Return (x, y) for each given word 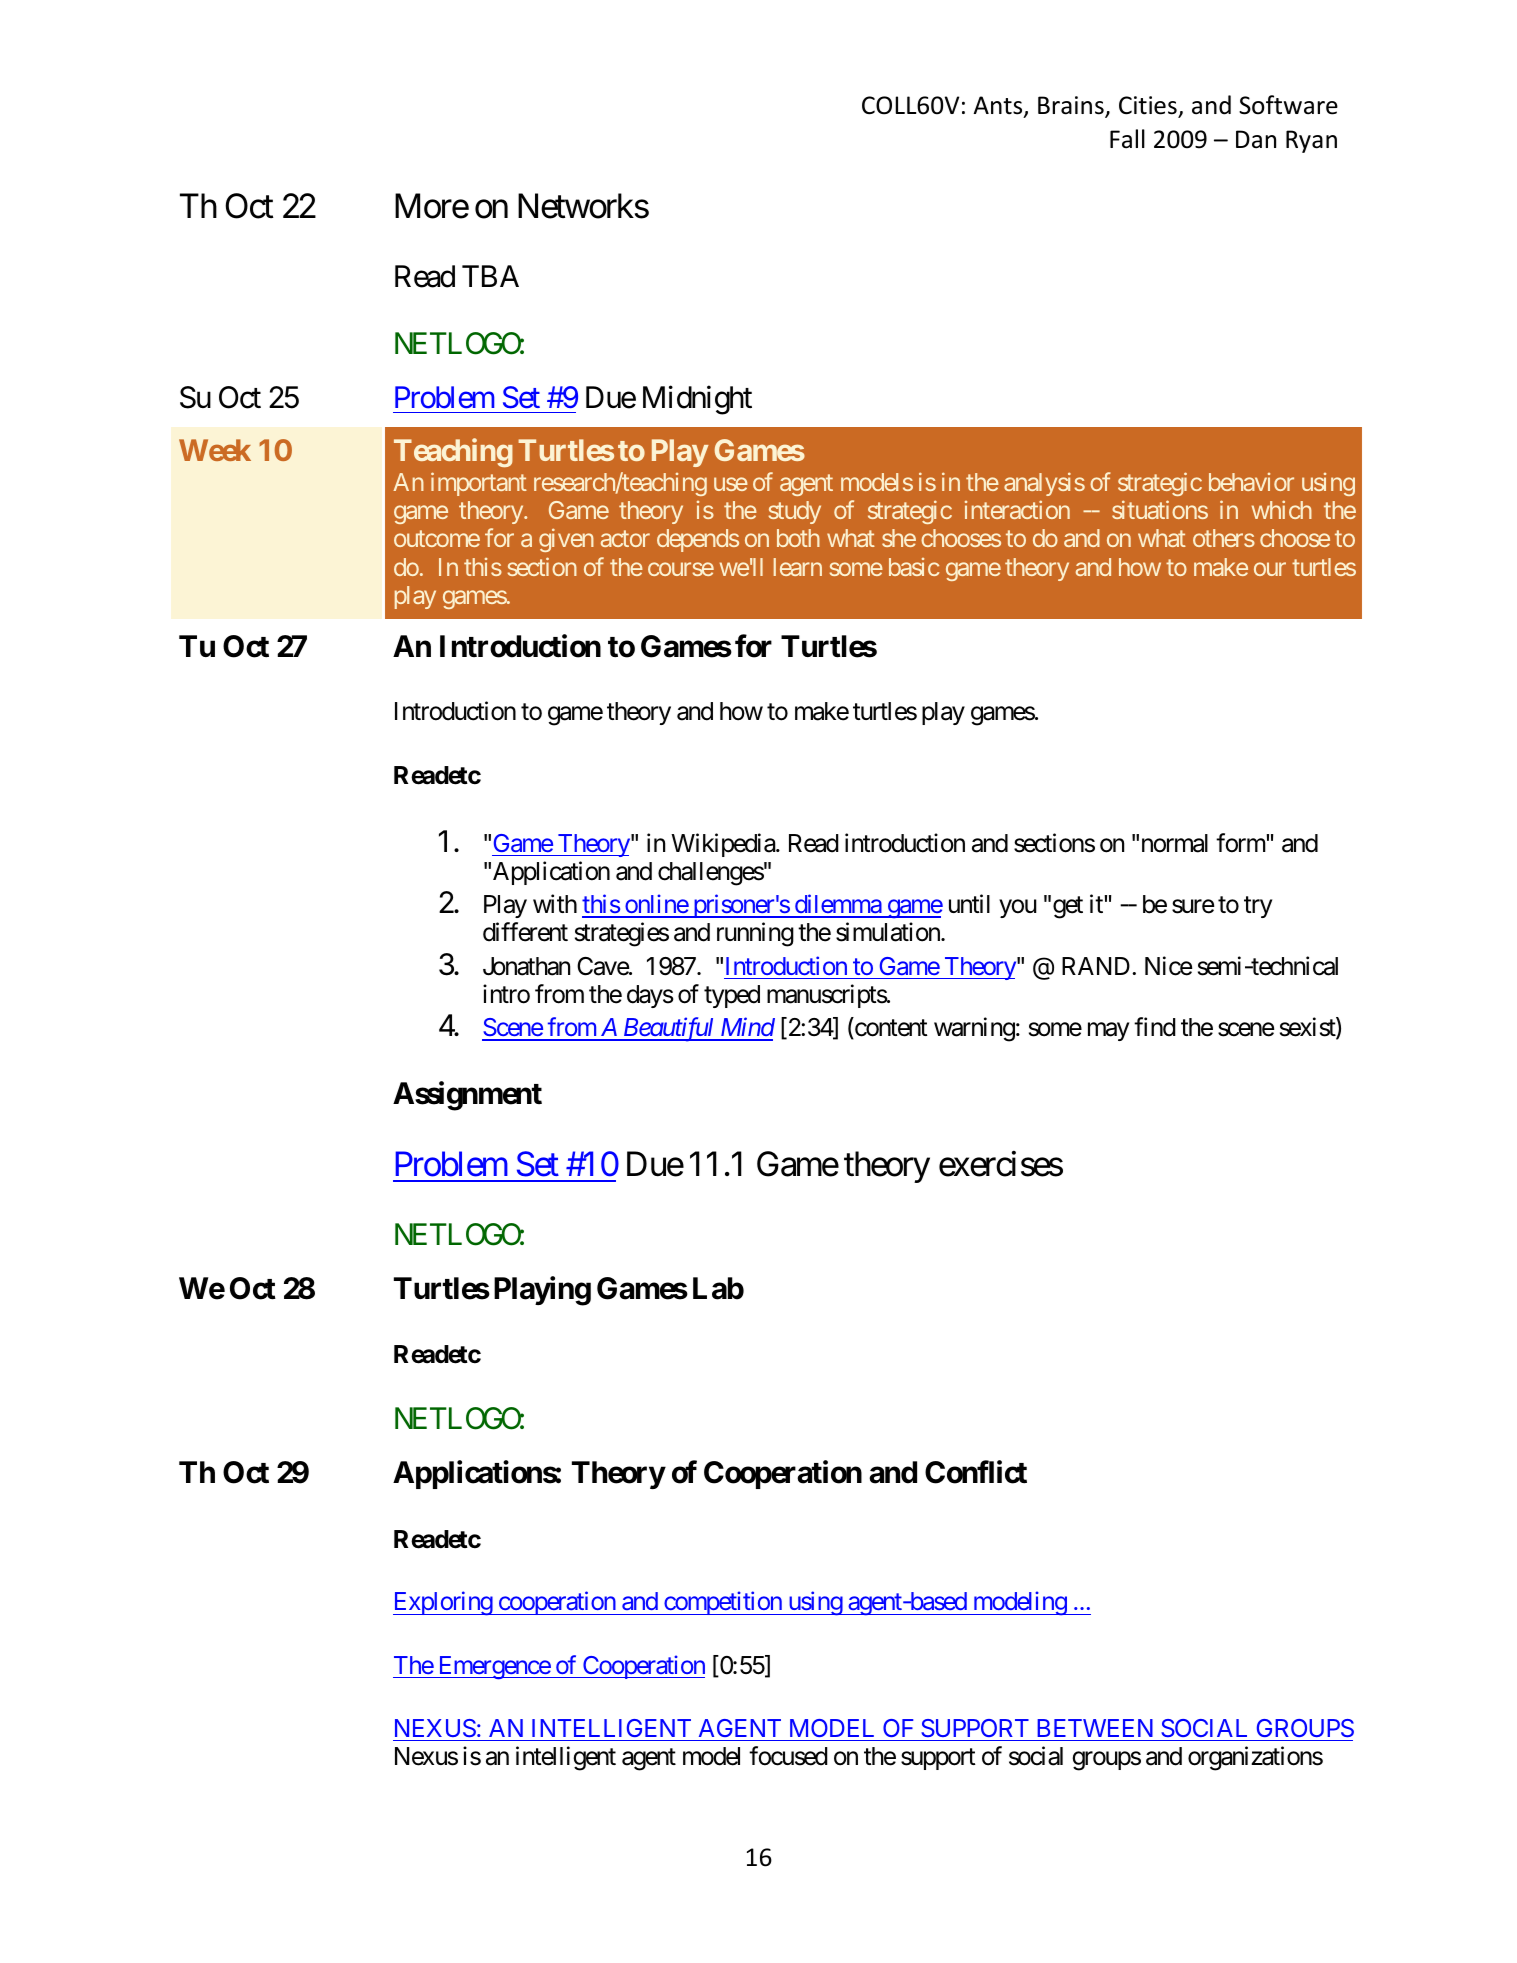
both (798, 538)
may (1108, 1032)
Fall (1127, 139)
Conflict (976, 1472)
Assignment (467, 1096)
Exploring (443, 1604)
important (479, 484)
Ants (999, 106)
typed (732, 996)
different (525, 932)
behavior (1251, 482)
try (1258, 907)
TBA (490, 276)
